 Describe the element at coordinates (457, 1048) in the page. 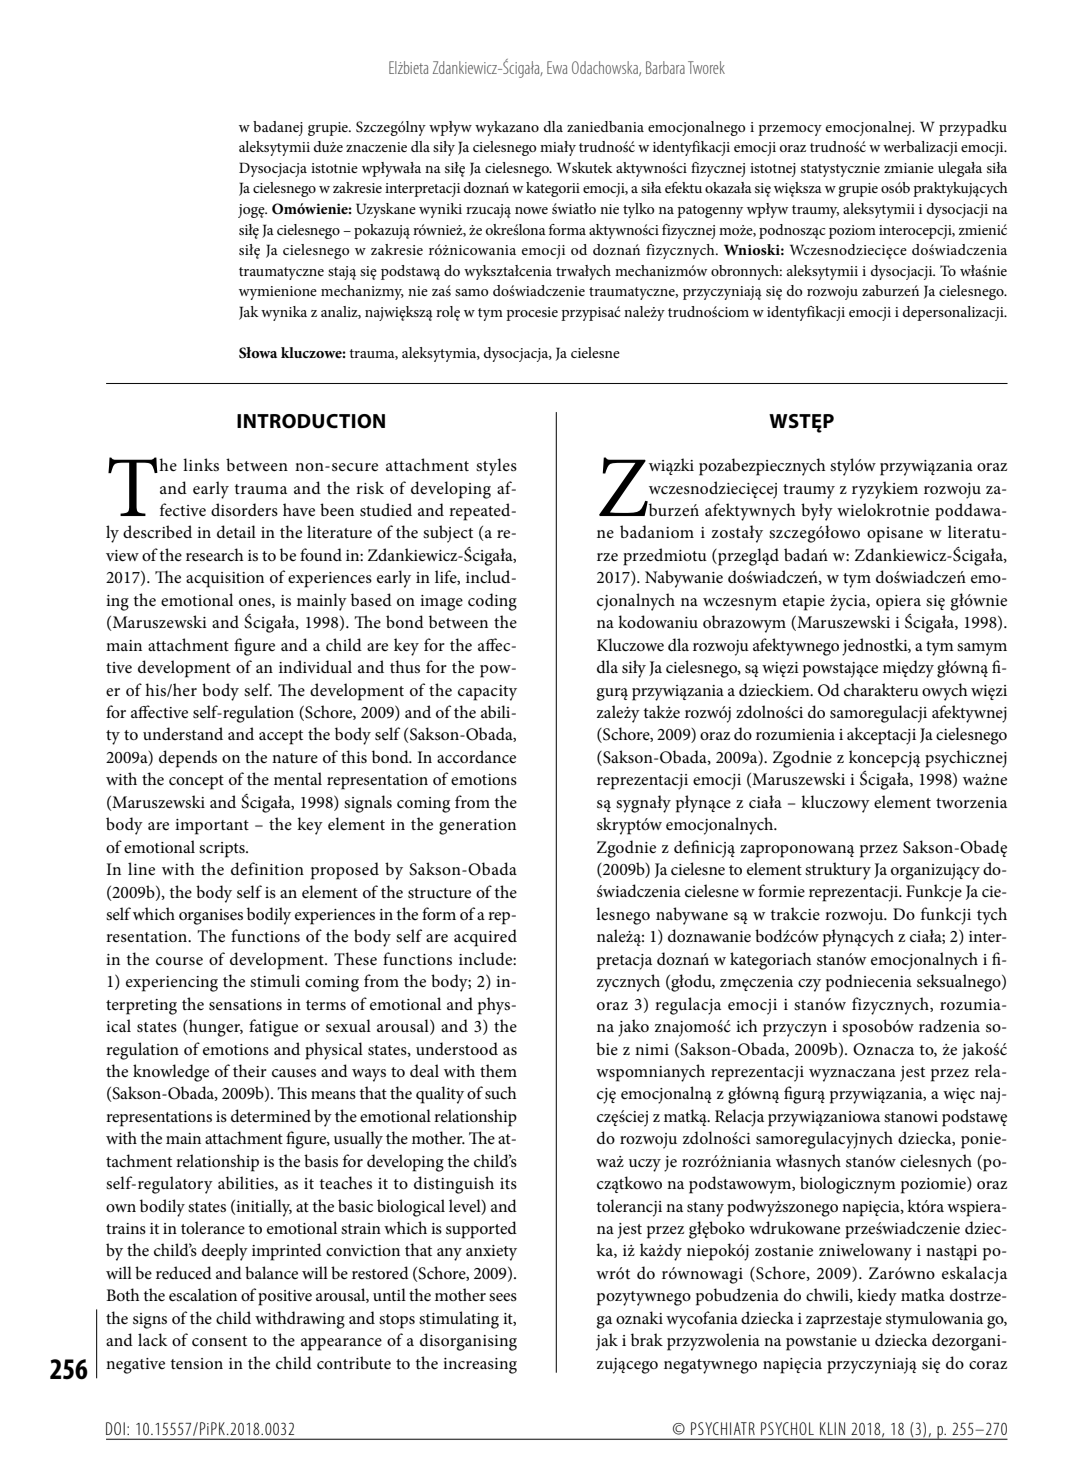

I see `understood` at that location.
